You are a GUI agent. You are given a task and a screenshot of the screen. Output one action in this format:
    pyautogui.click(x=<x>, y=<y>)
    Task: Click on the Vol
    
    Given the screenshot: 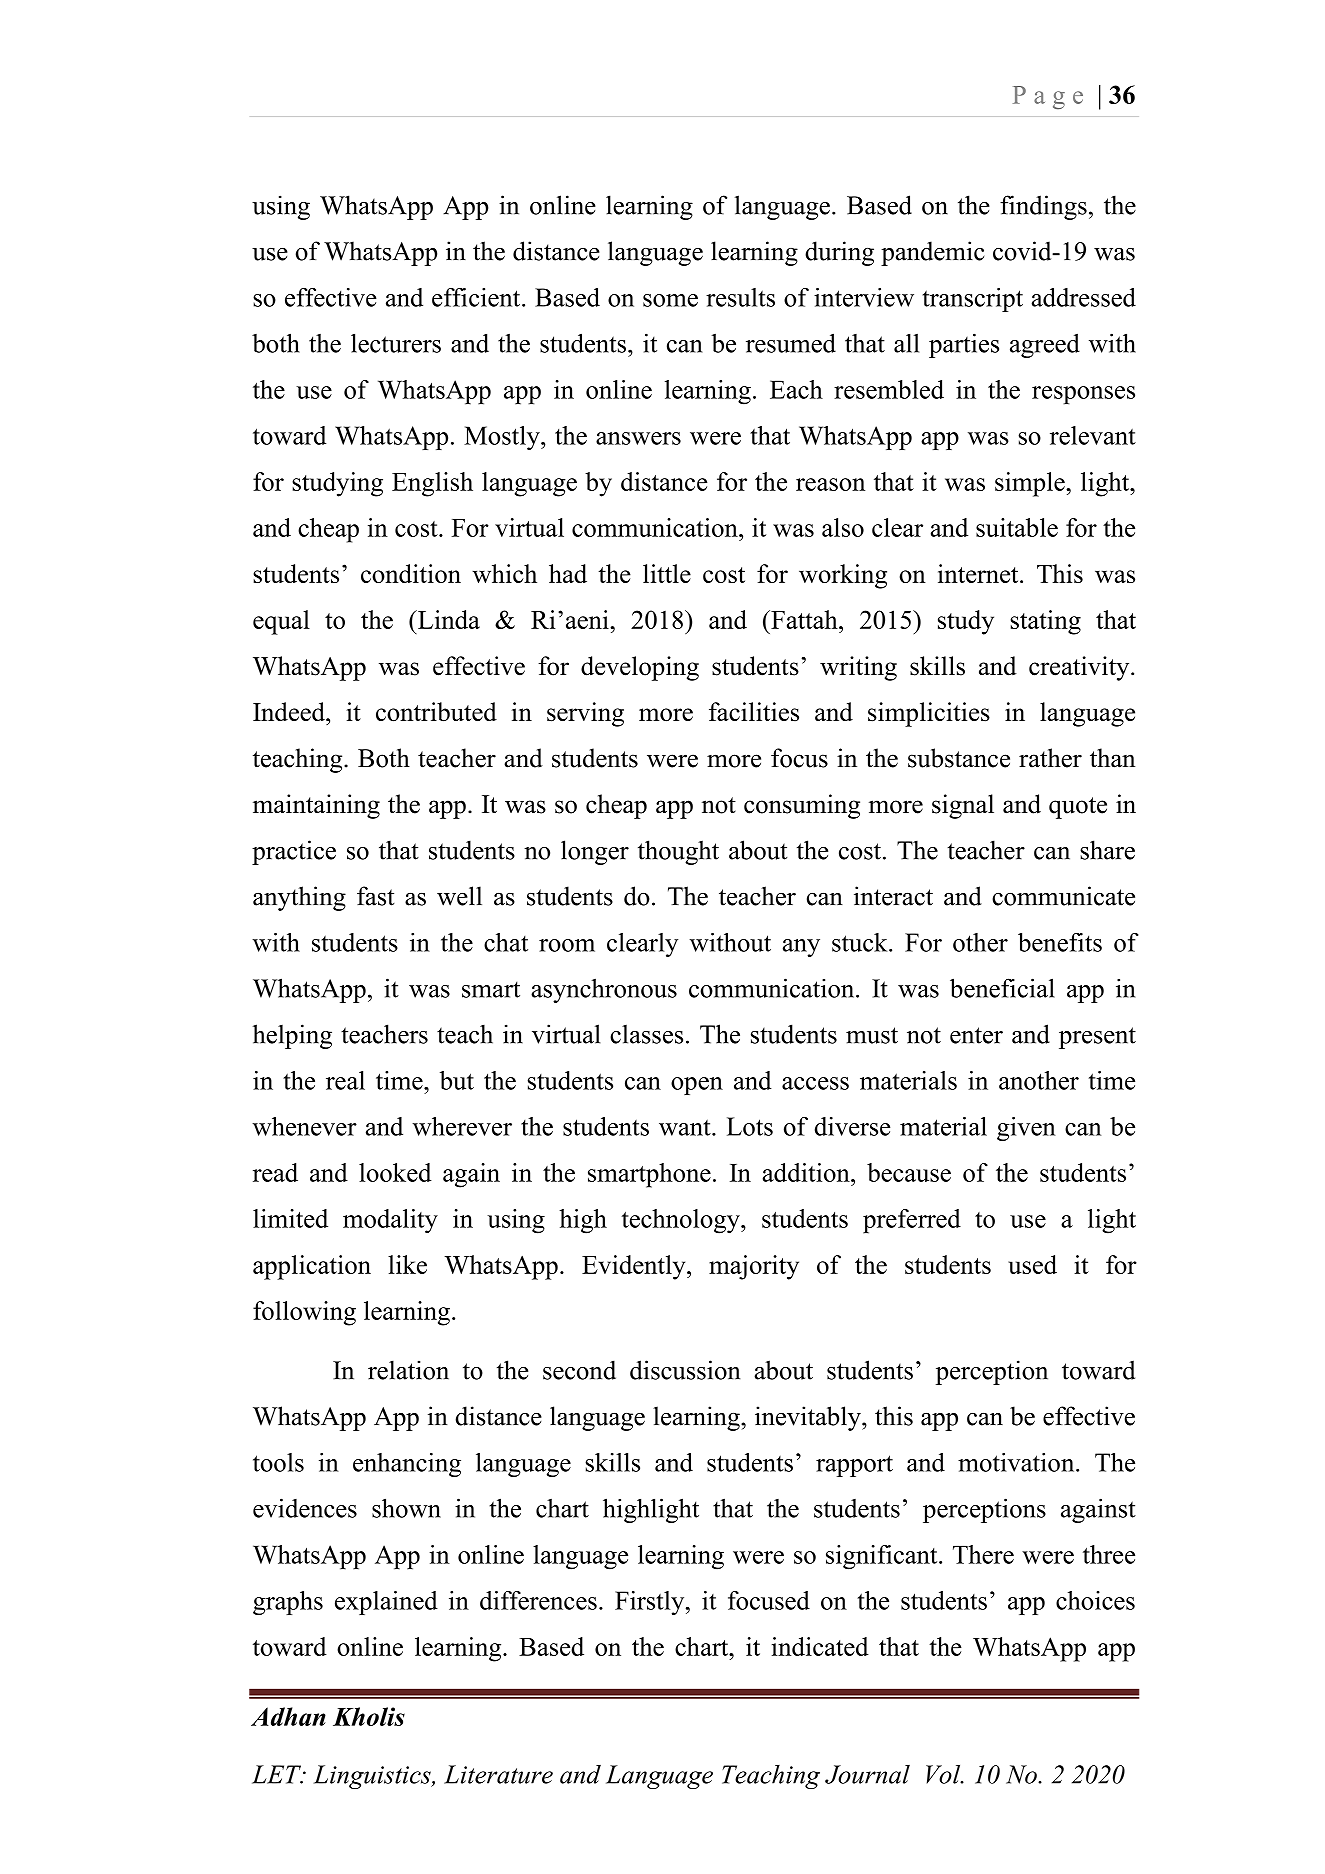 What is the action you would take?
    pyautogui.click(x=944, y=1774)
